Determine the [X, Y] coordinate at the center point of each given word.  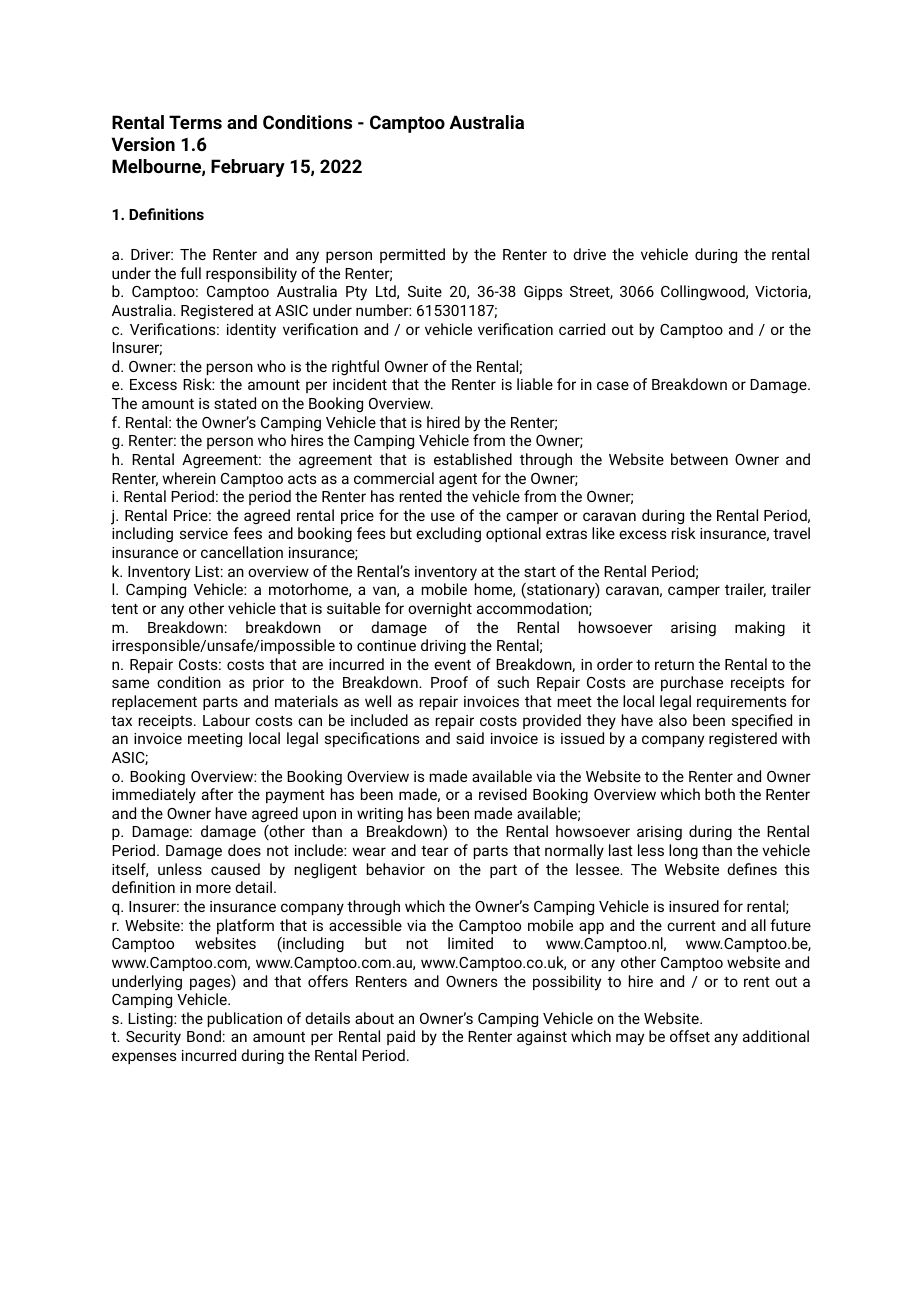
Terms [195, 122]
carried [582, 329]
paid [401, 1037]
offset [690, 1036]
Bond [204, 1036]
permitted [412, 255]
